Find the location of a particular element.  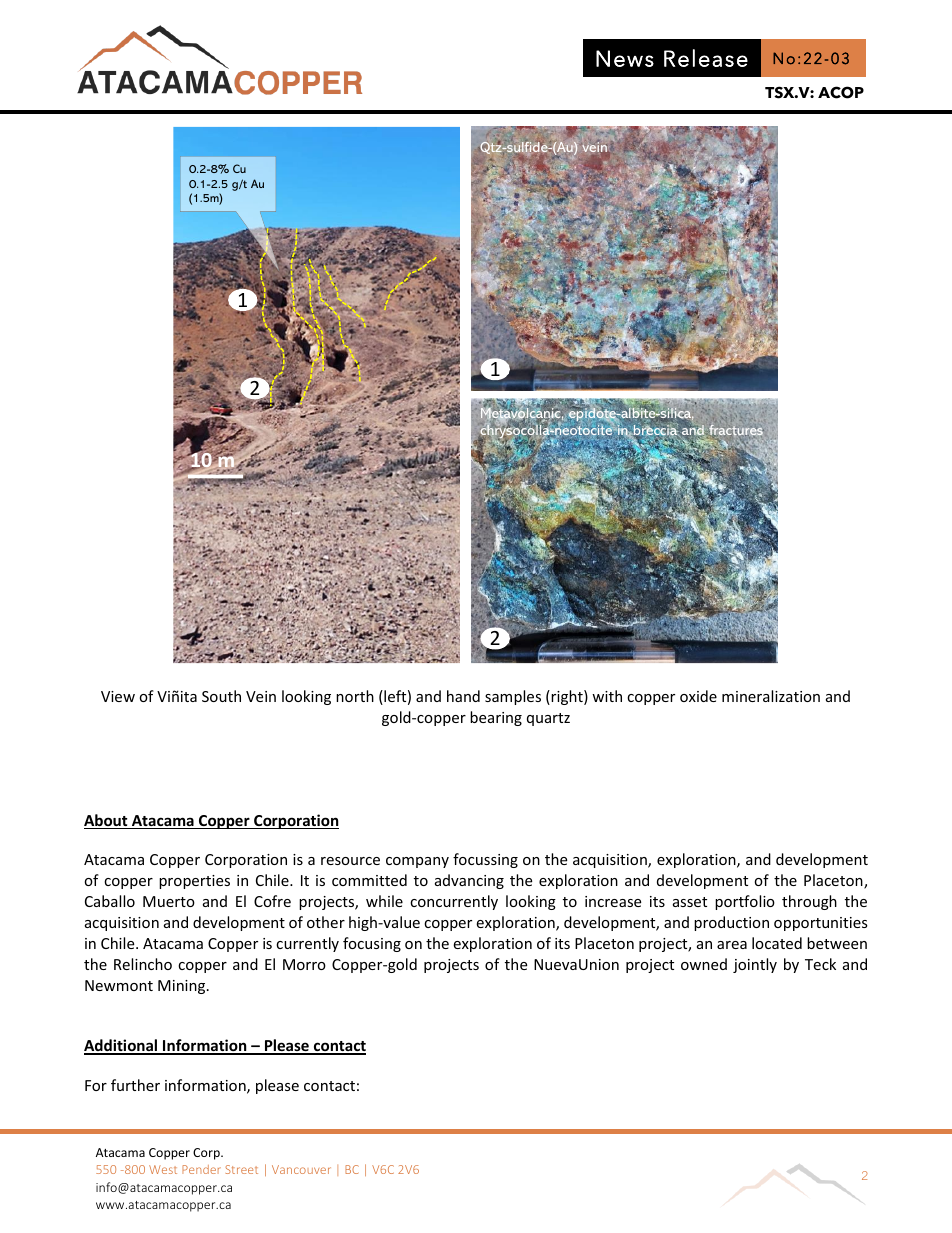

Release is located at coordinates (706, 58).
